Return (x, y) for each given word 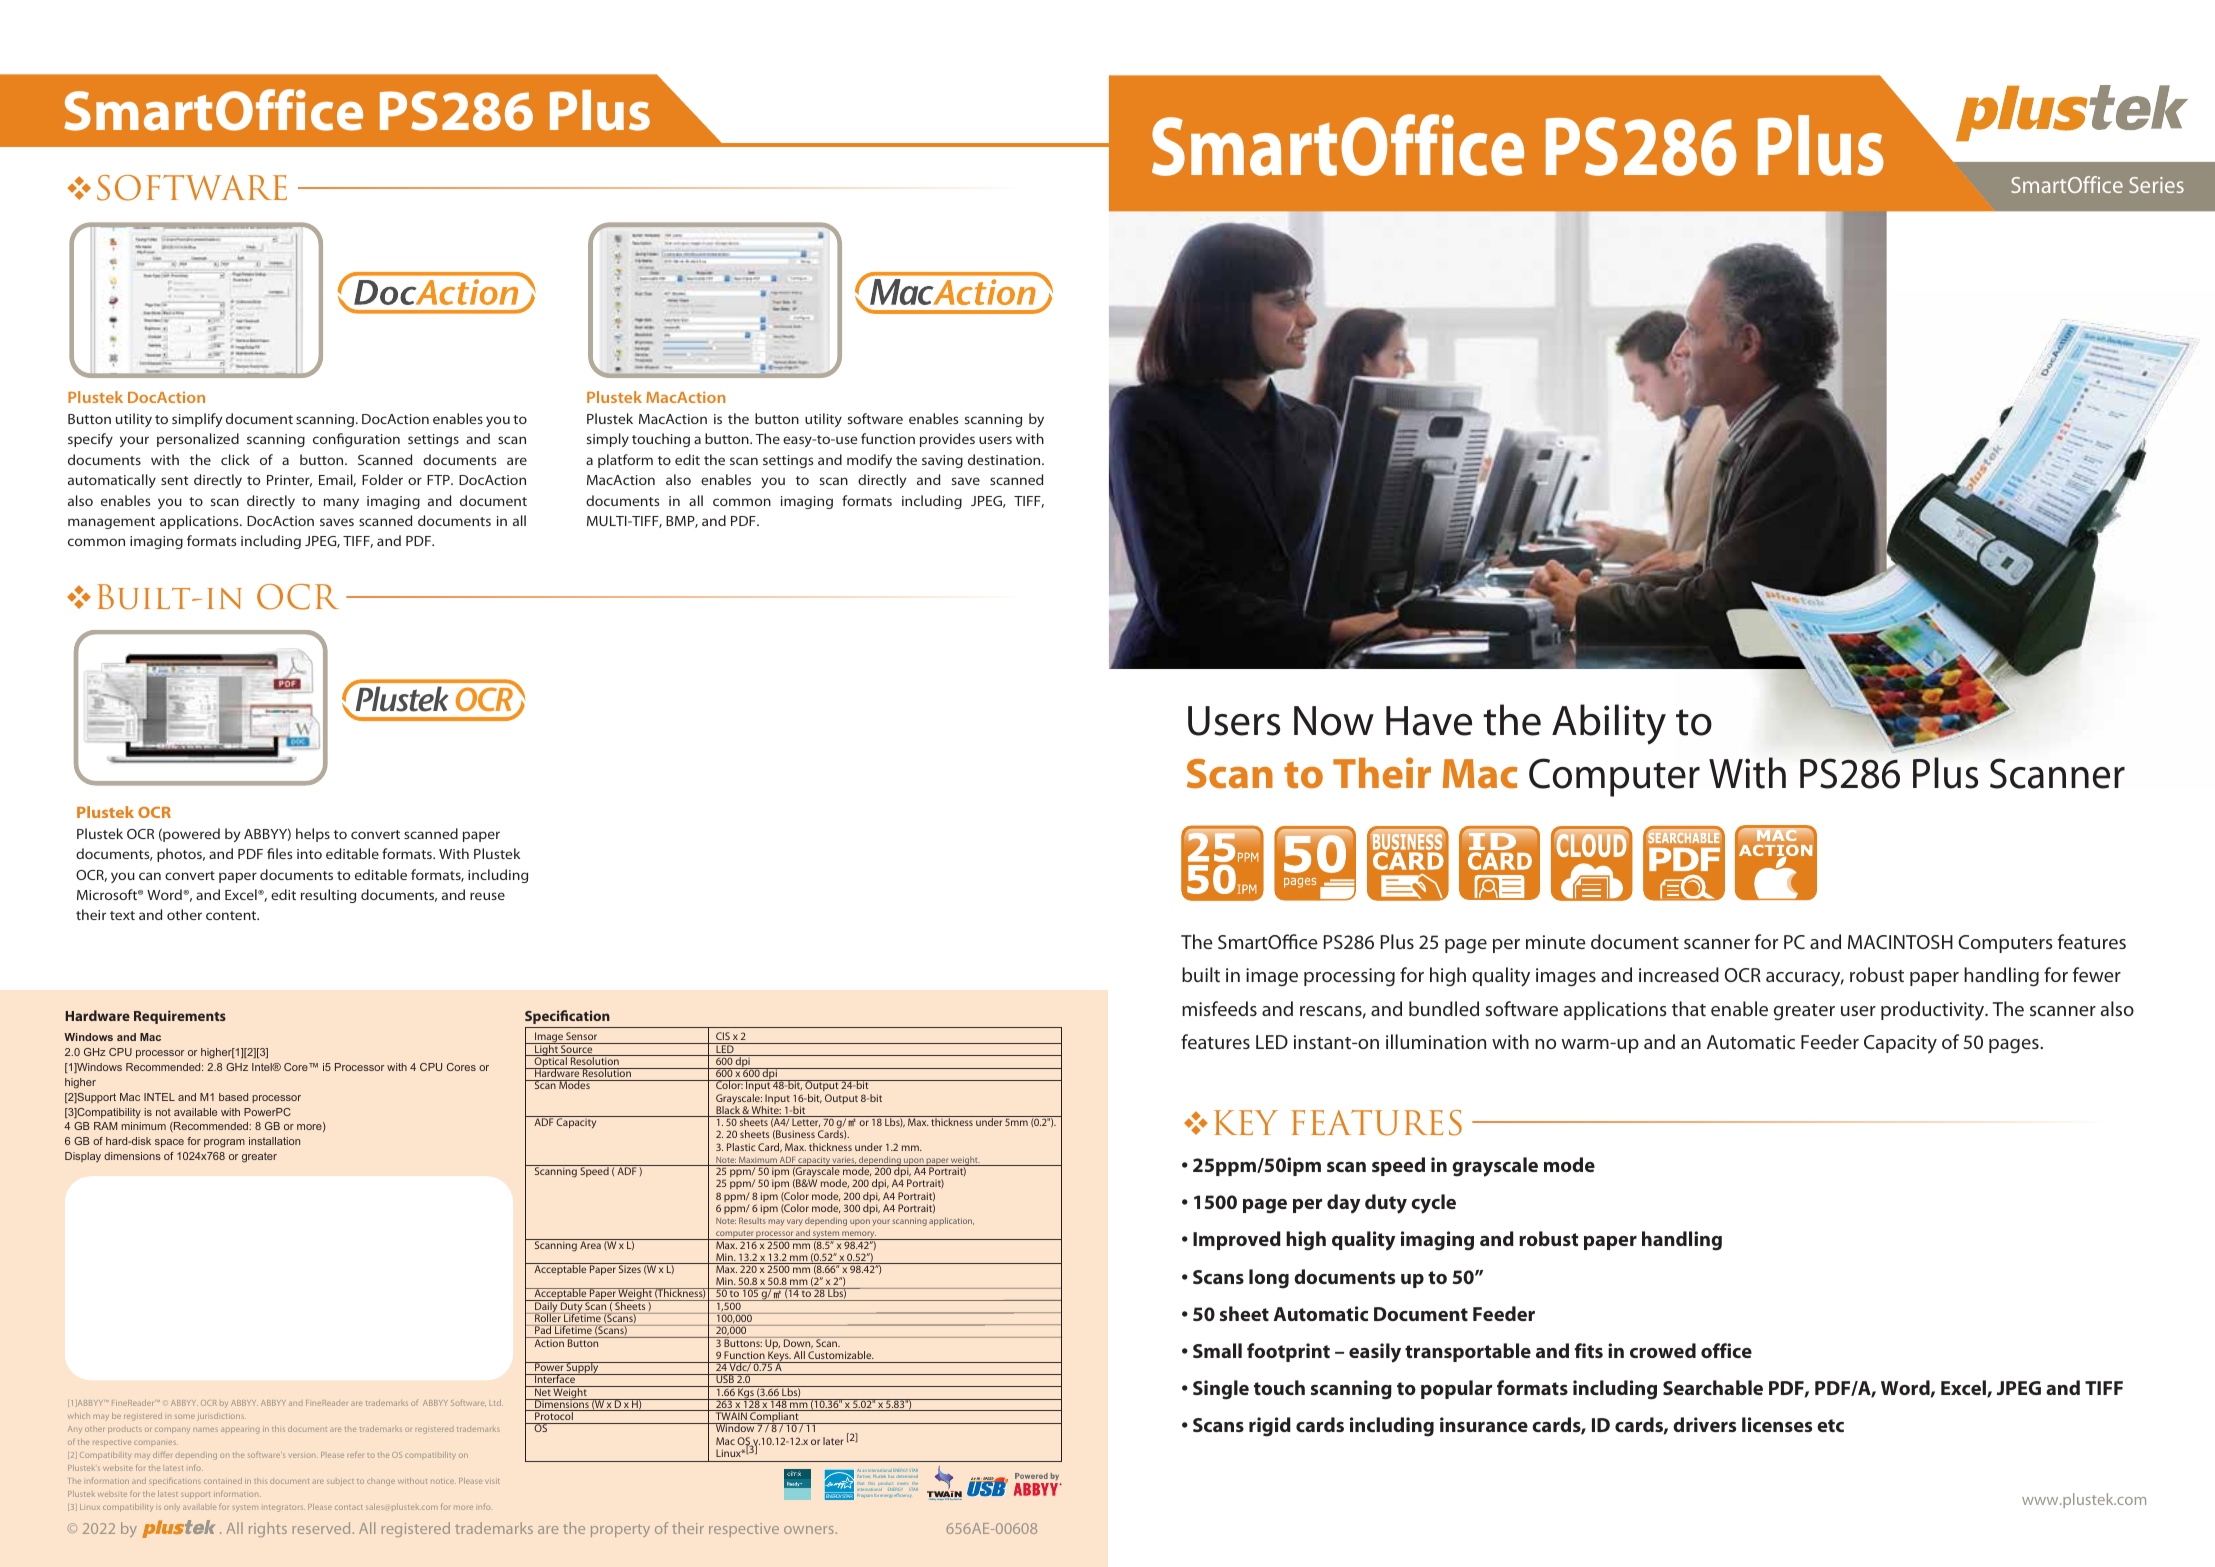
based (233, 1097)
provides (947, 440)
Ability (1609, 724)
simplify (197, 420)
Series (2156, 185)
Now (1334, 721)
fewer (2097, 974)
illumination (1436, 1041)
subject (340, 1482)
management (111, 523)
